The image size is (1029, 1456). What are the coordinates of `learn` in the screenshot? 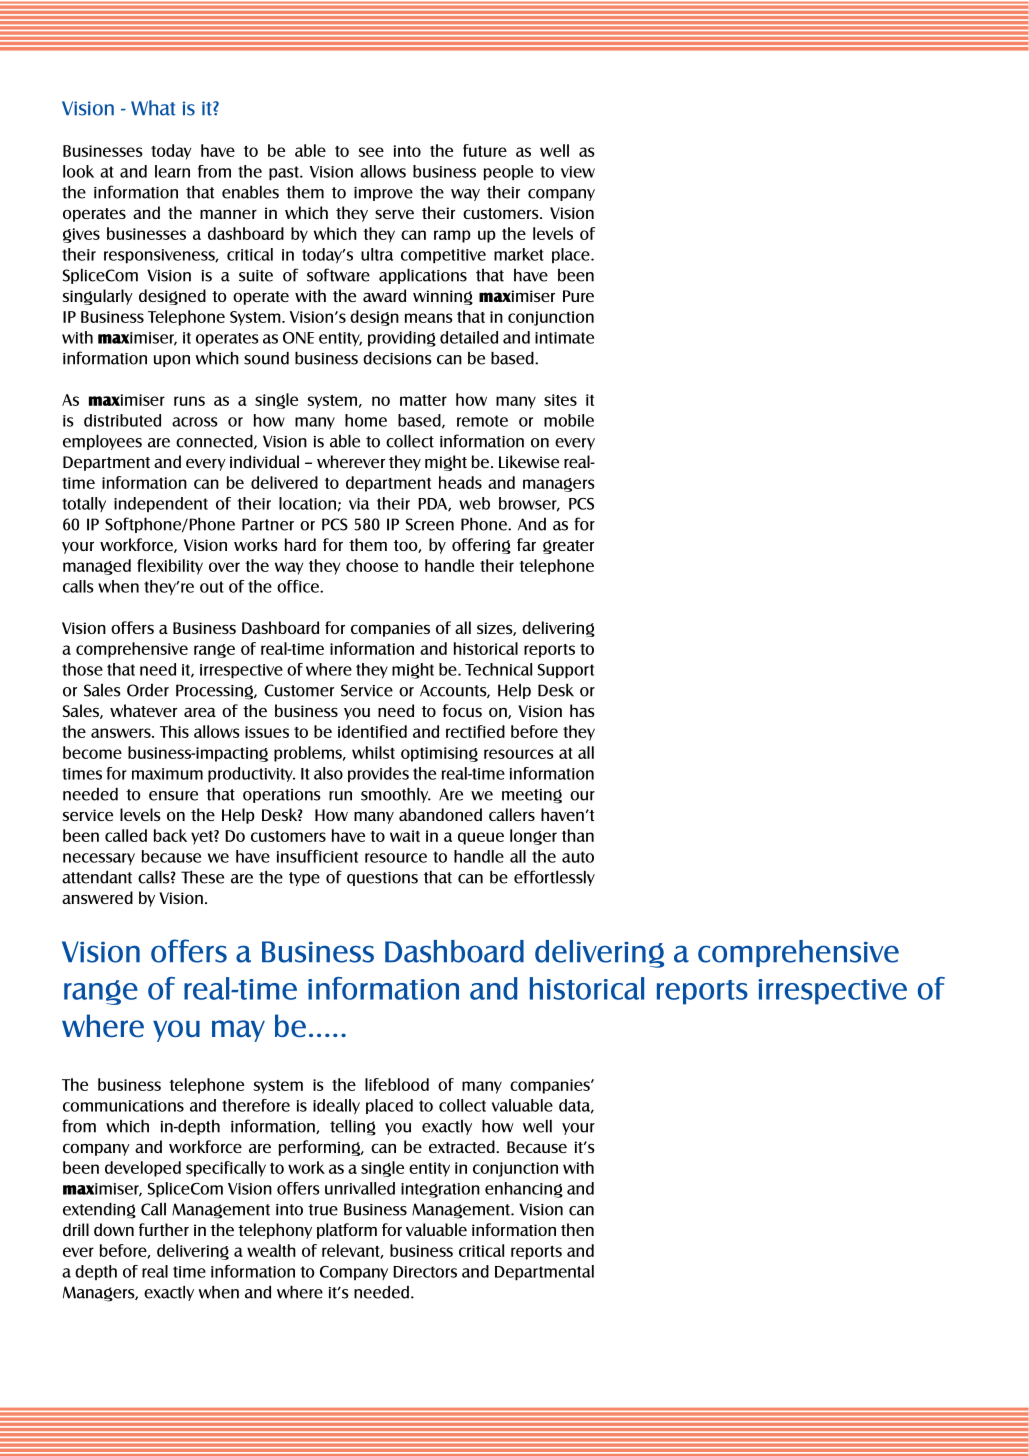 It's located at (172, 171).
